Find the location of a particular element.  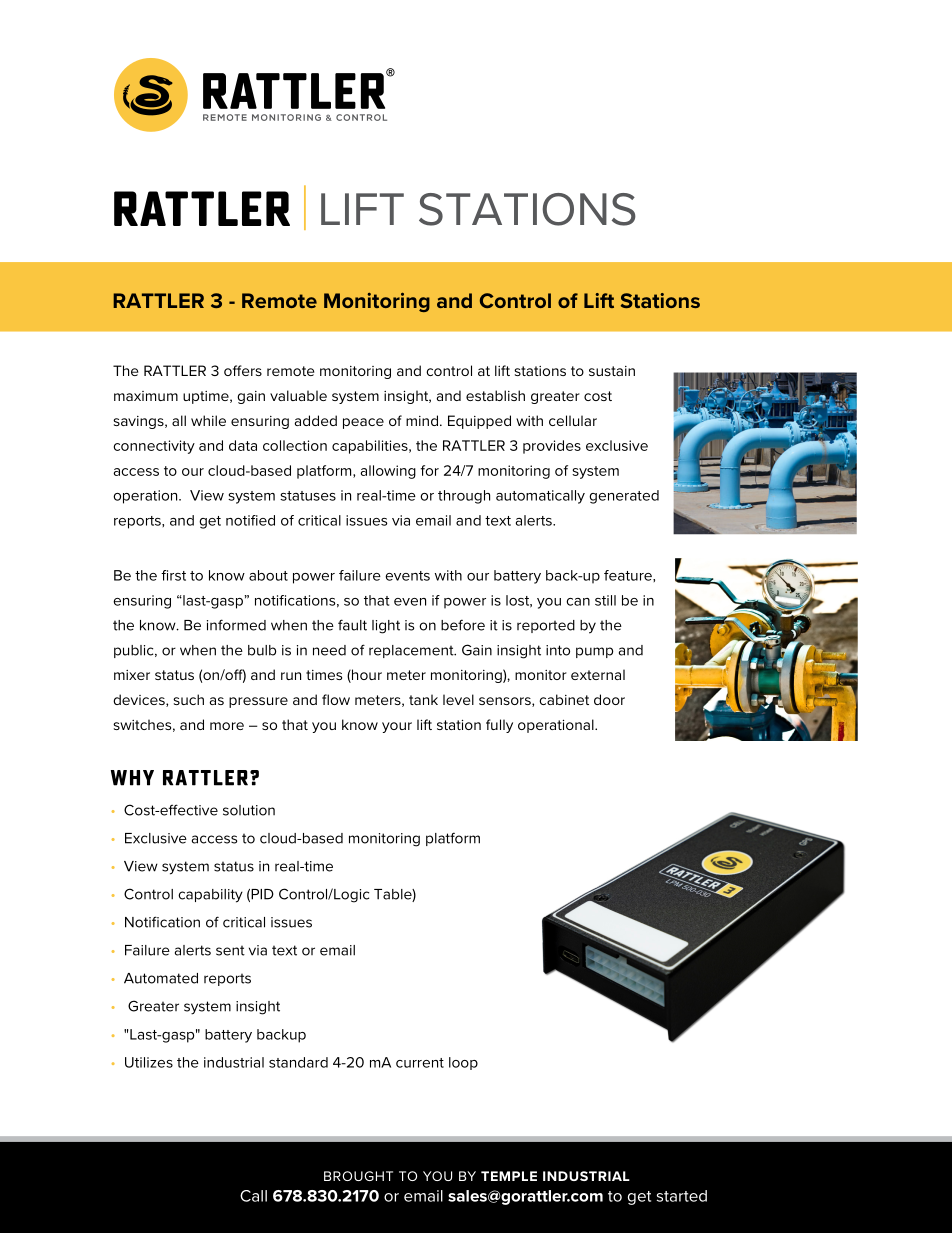

your is located at coordinates (397, 727).
